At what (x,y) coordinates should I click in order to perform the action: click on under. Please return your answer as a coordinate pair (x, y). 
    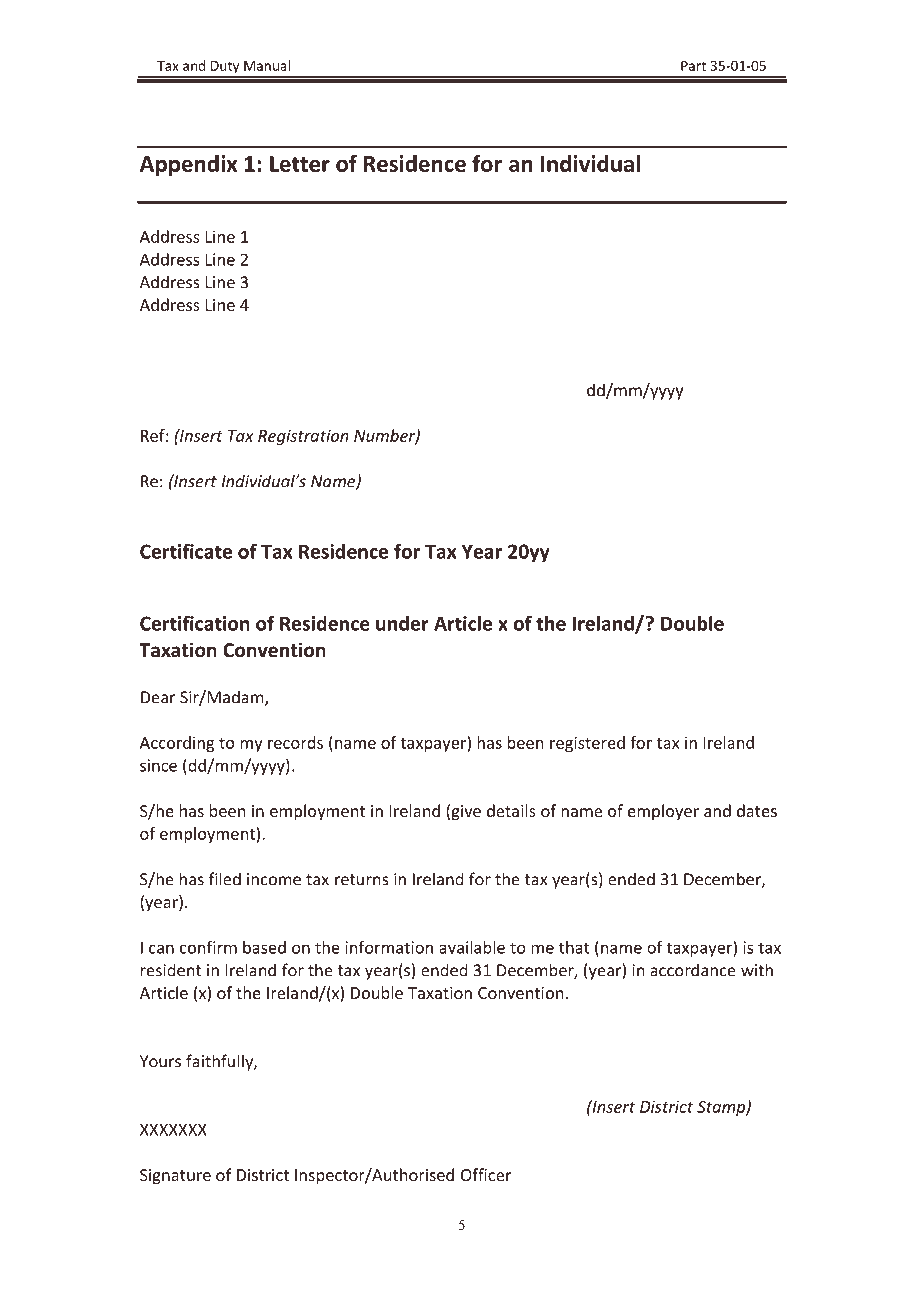
    Looking at the image, I should click on (402, 623).
